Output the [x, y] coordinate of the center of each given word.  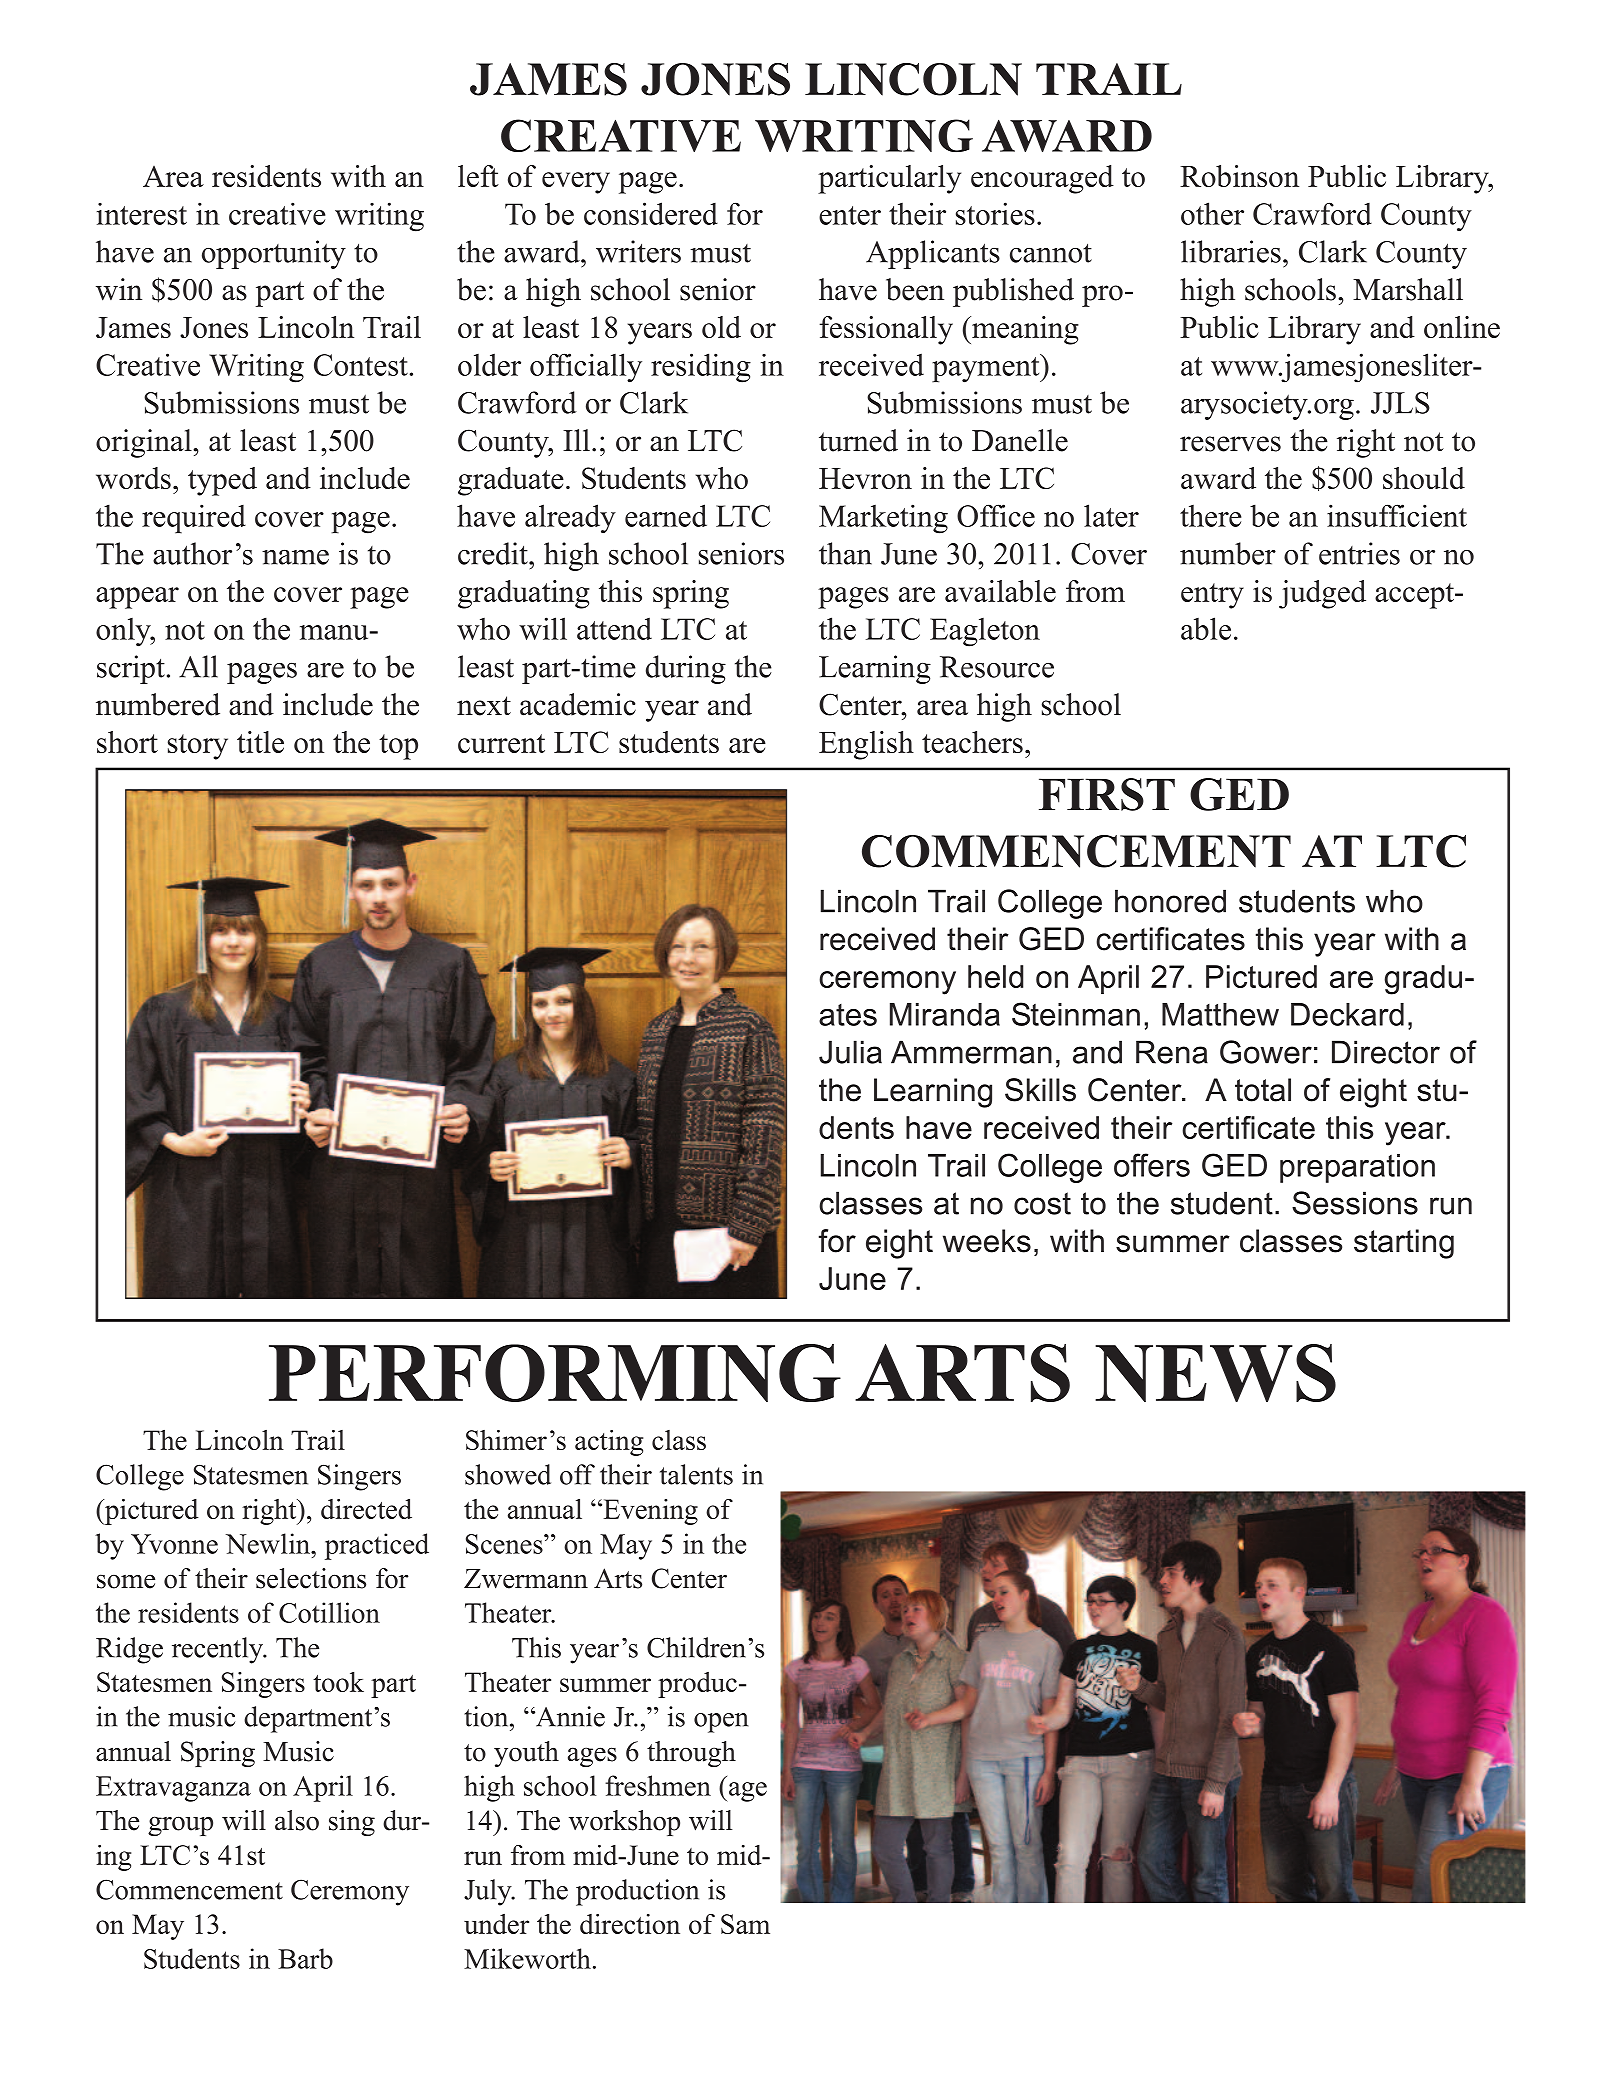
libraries [1231, 251]
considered [651, 213]
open [721, 1723]
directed [366, 1509]
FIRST [1107, 794]
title [260, 742]
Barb [305, 1958]
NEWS [1215, 1373]
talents [696, 1474]
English [866, 745]
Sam [745, 1924]
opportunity [274, 254]
